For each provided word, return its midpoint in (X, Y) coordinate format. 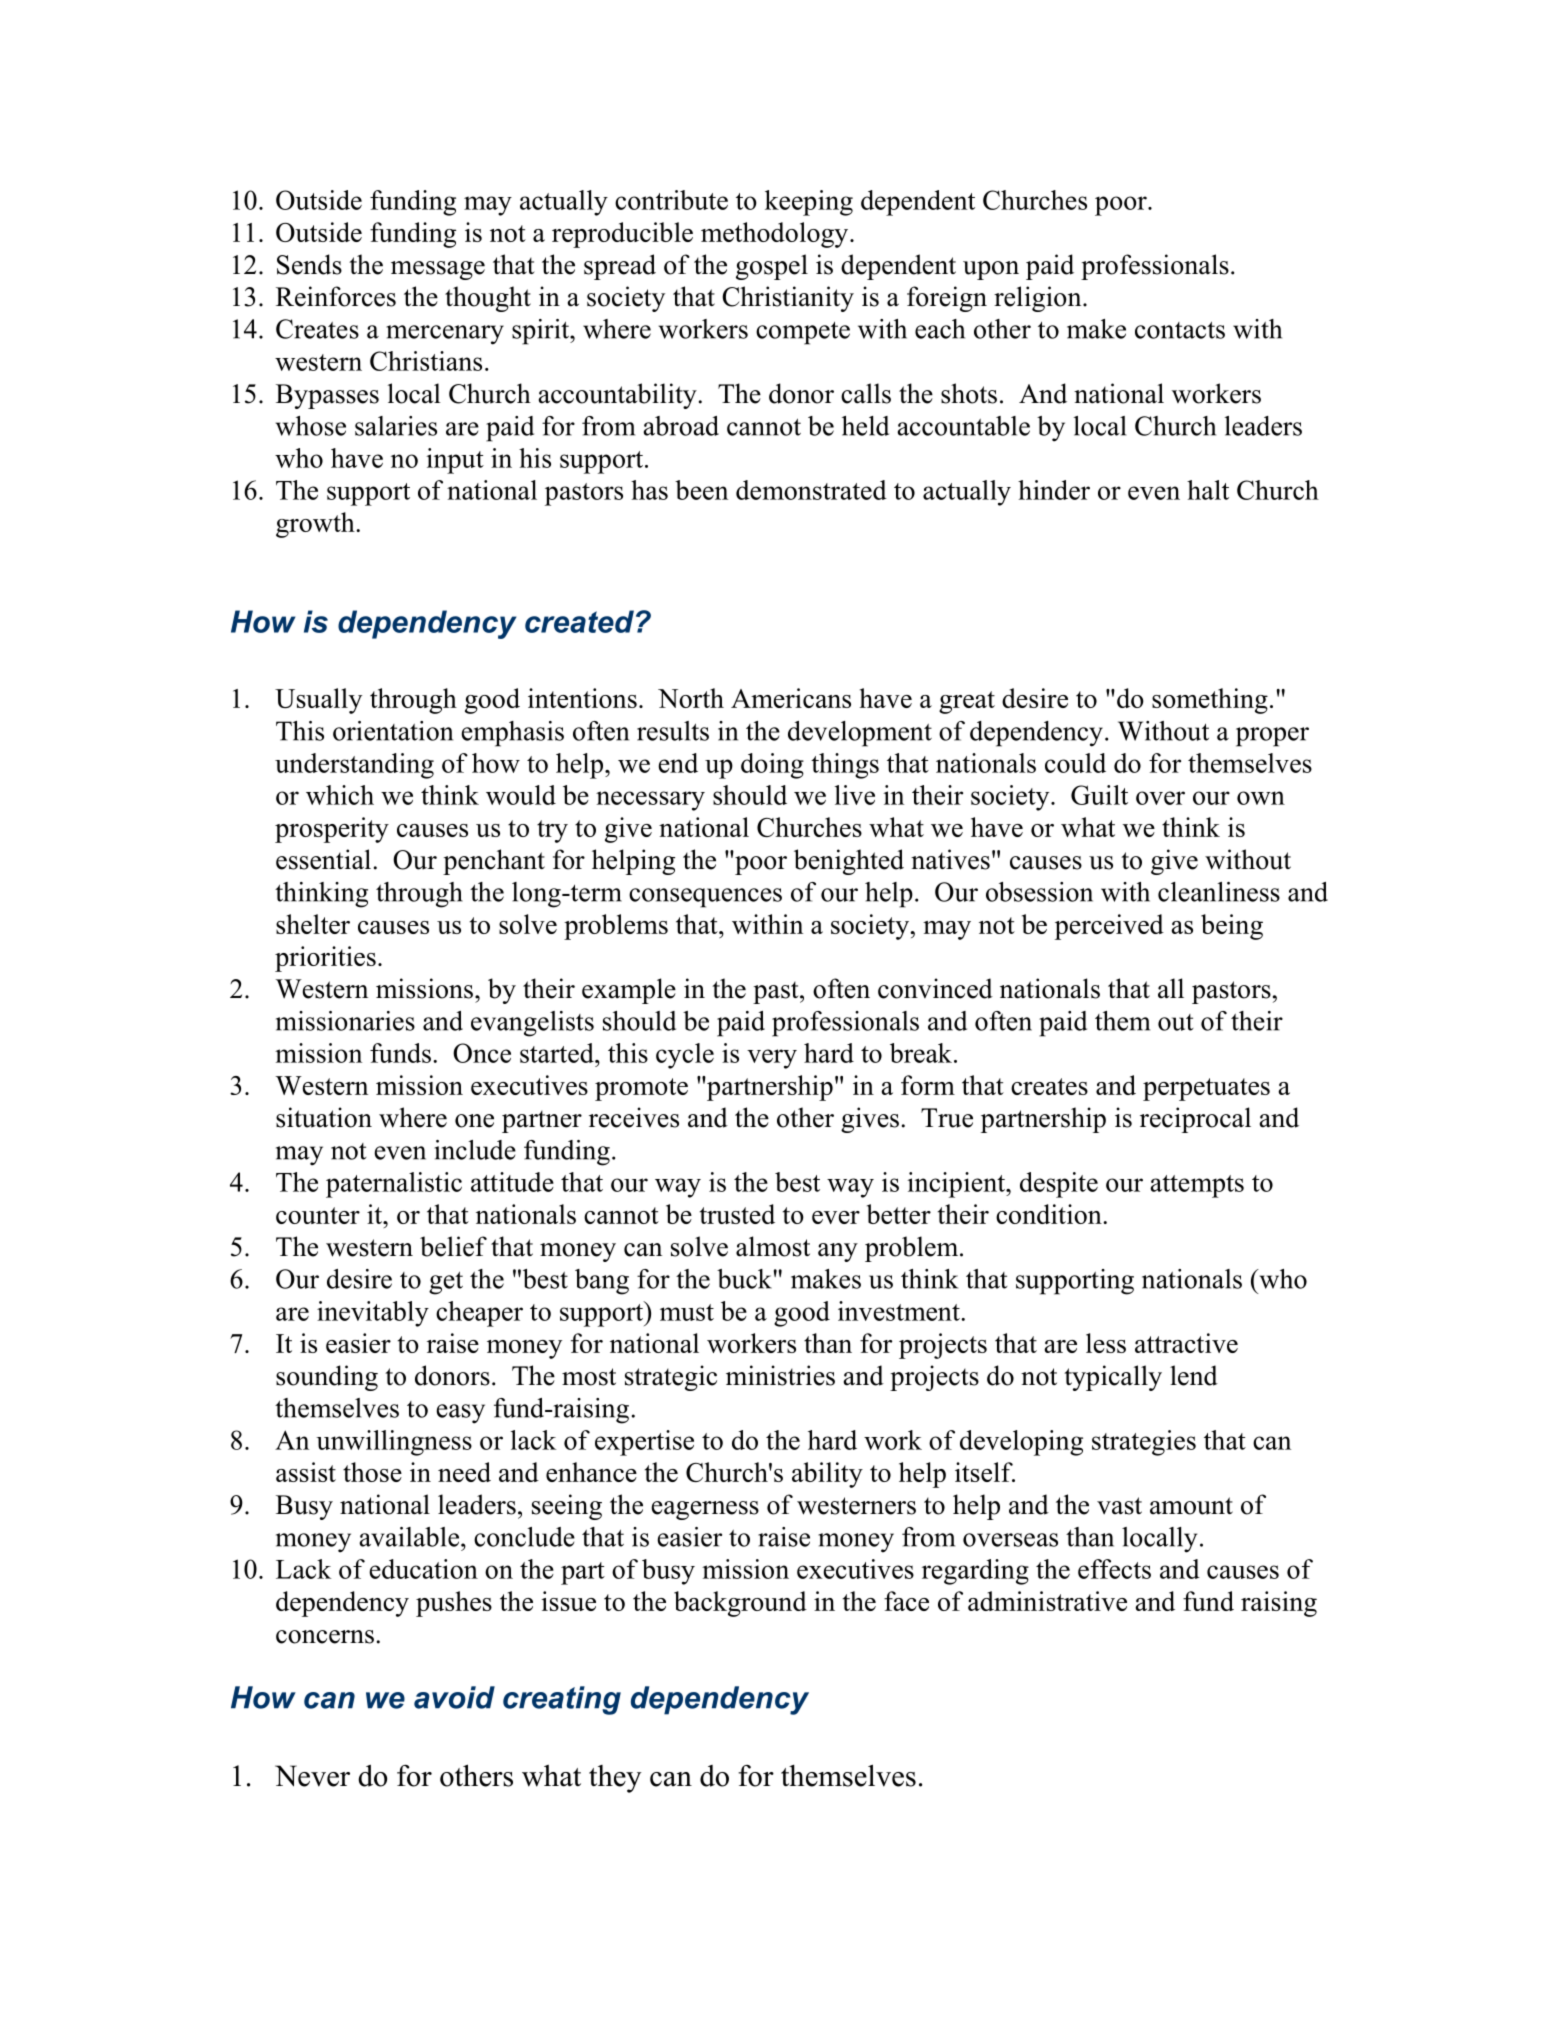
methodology (776, 235)
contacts (1180, 330)
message (438, 270)
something (1210, 701)
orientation (393, 731)
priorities (325, 959)
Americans (791, 698)
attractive (1186, 1343)
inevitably (373, 1314)
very (772, 1059)
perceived (1109, 927)
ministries (780, 1375)
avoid (454, 1697)
